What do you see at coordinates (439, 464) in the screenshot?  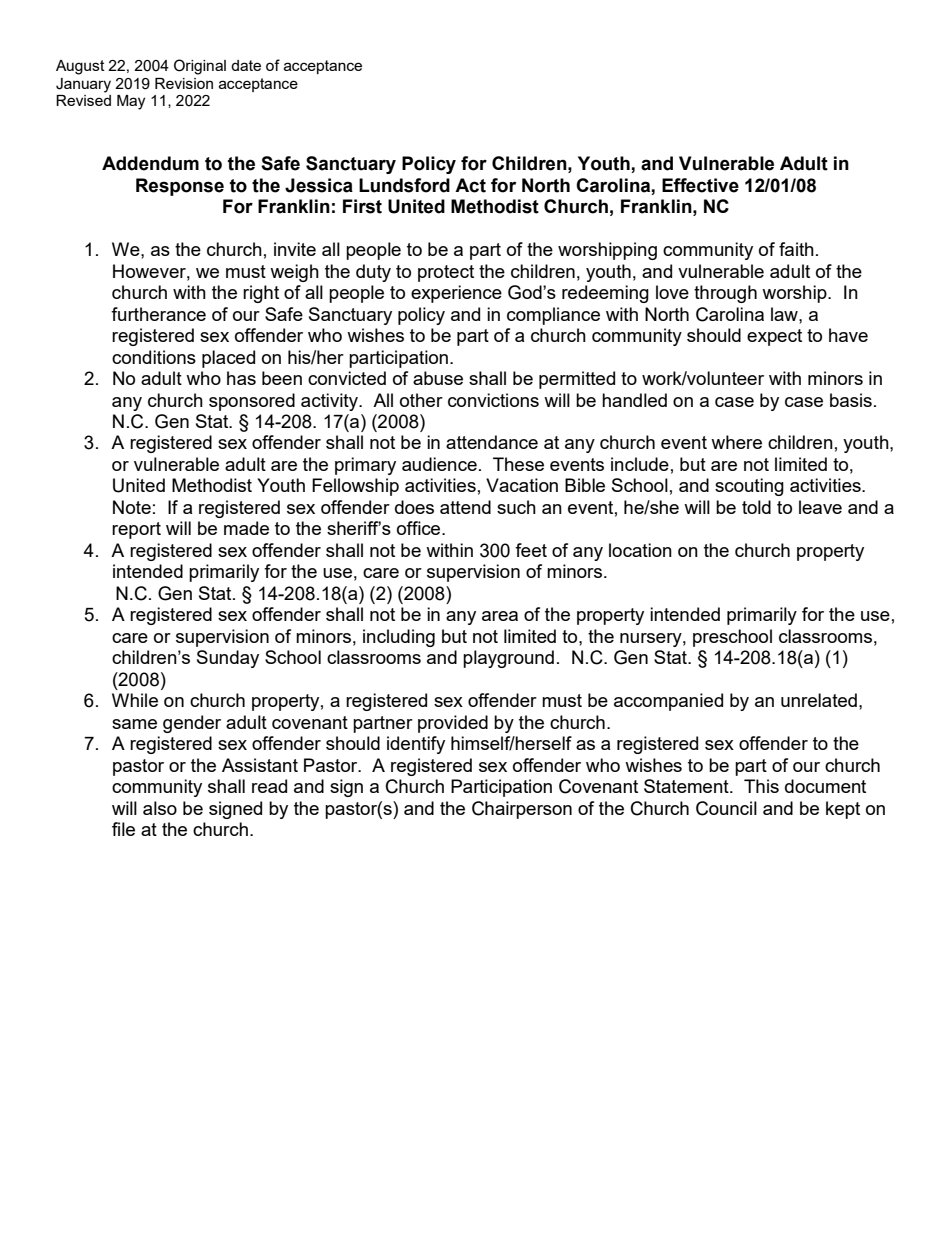 I see `audience` at bounding box center [439, 464].
